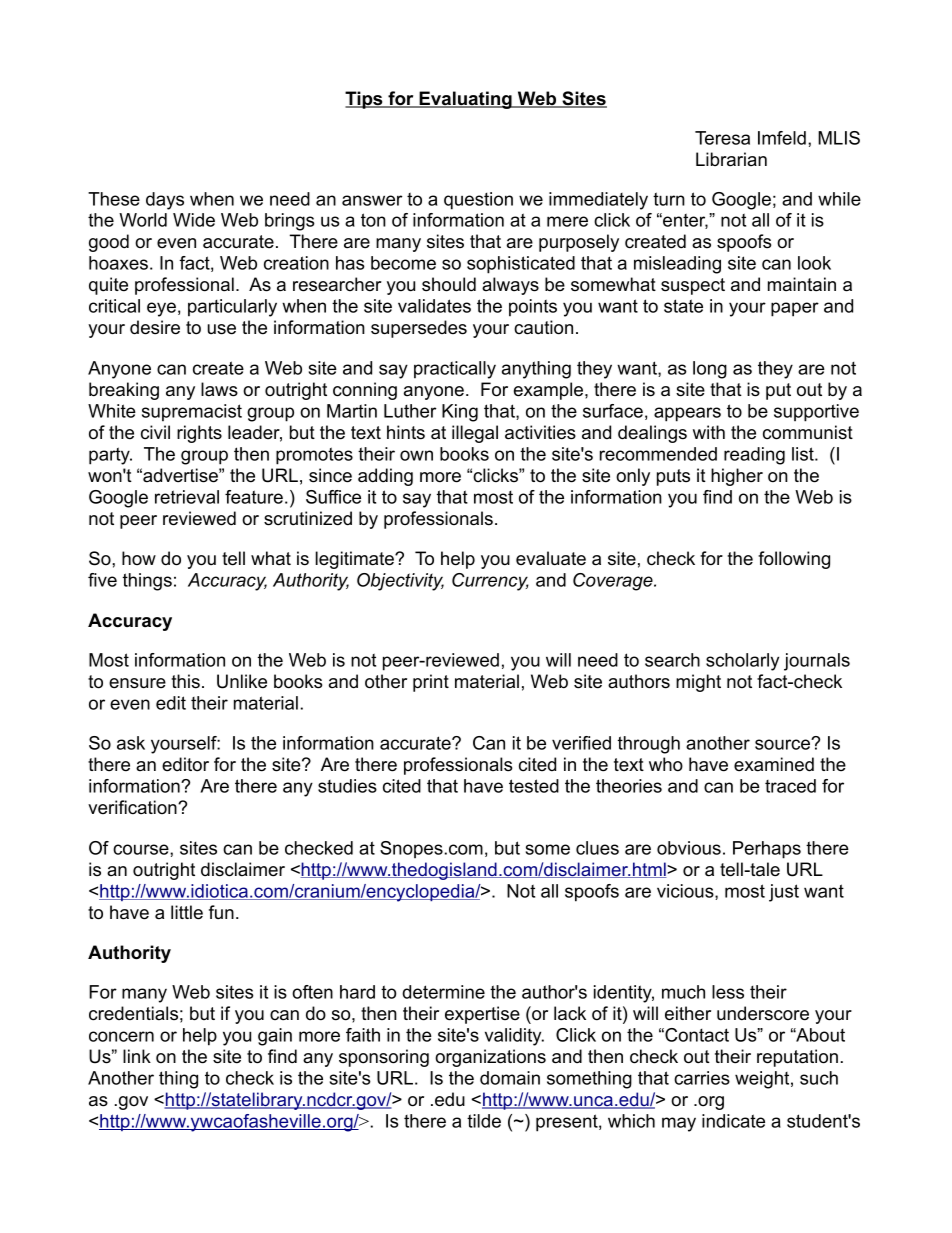  What do you see at coordinates (490, 582) in the page?
I see `Currency` at bounding box center [490, 582].
